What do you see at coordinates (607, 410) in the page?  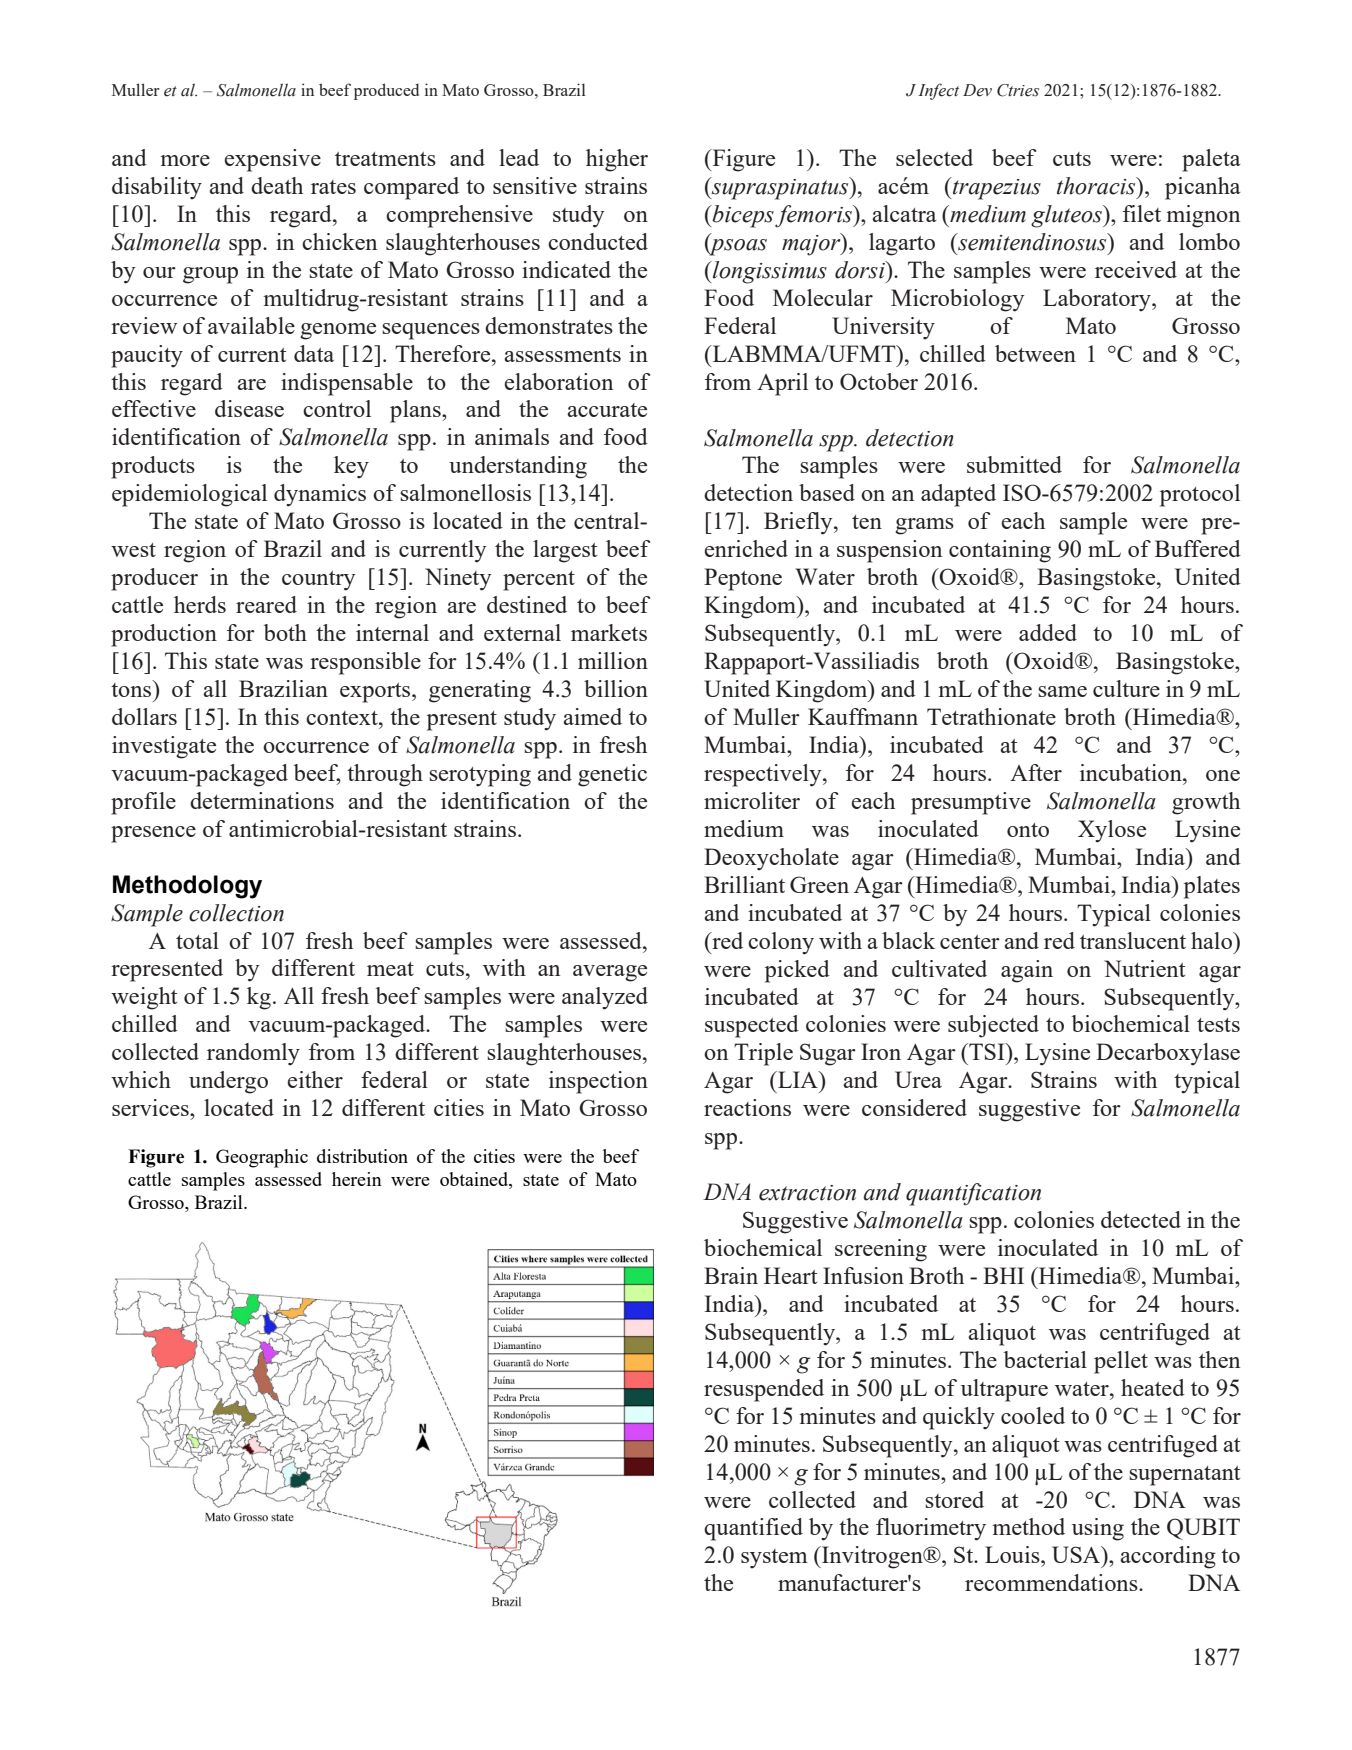 I see `accurate` at bounding box center [607, 410].
